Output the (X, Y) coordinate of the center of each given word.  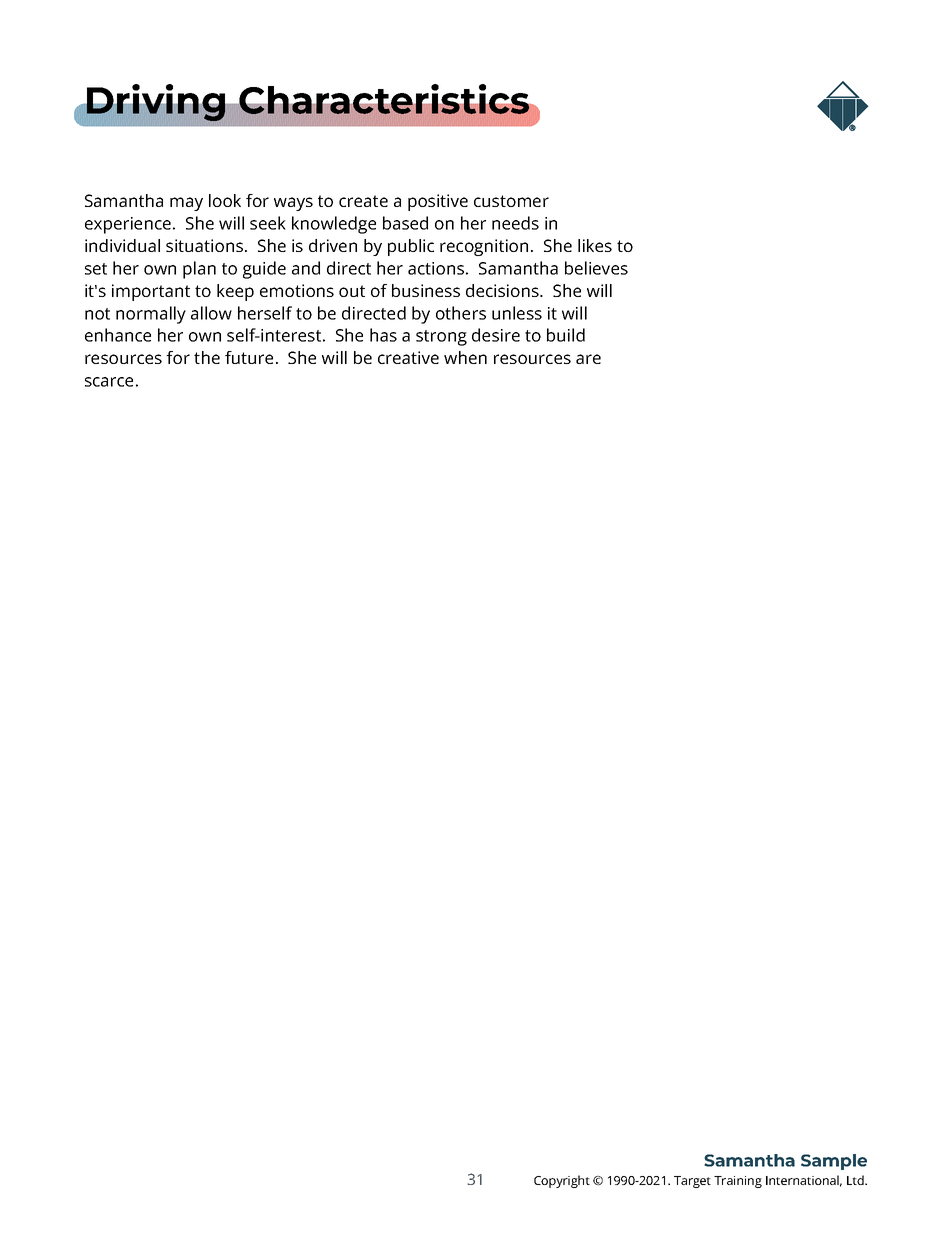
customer (511, 201)
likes (595, 245)
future (249, 357)
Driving (156, 104)
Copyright (562, 1181)
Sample (834, 1162)
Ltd (856, 1180)
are (588, 359)
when (465, 357)
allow (211, 313)
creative (408, 357)
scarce (109, 382)
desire (496, 335)
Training (738, 1182)
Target (692, 1182)
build (566, 335)
